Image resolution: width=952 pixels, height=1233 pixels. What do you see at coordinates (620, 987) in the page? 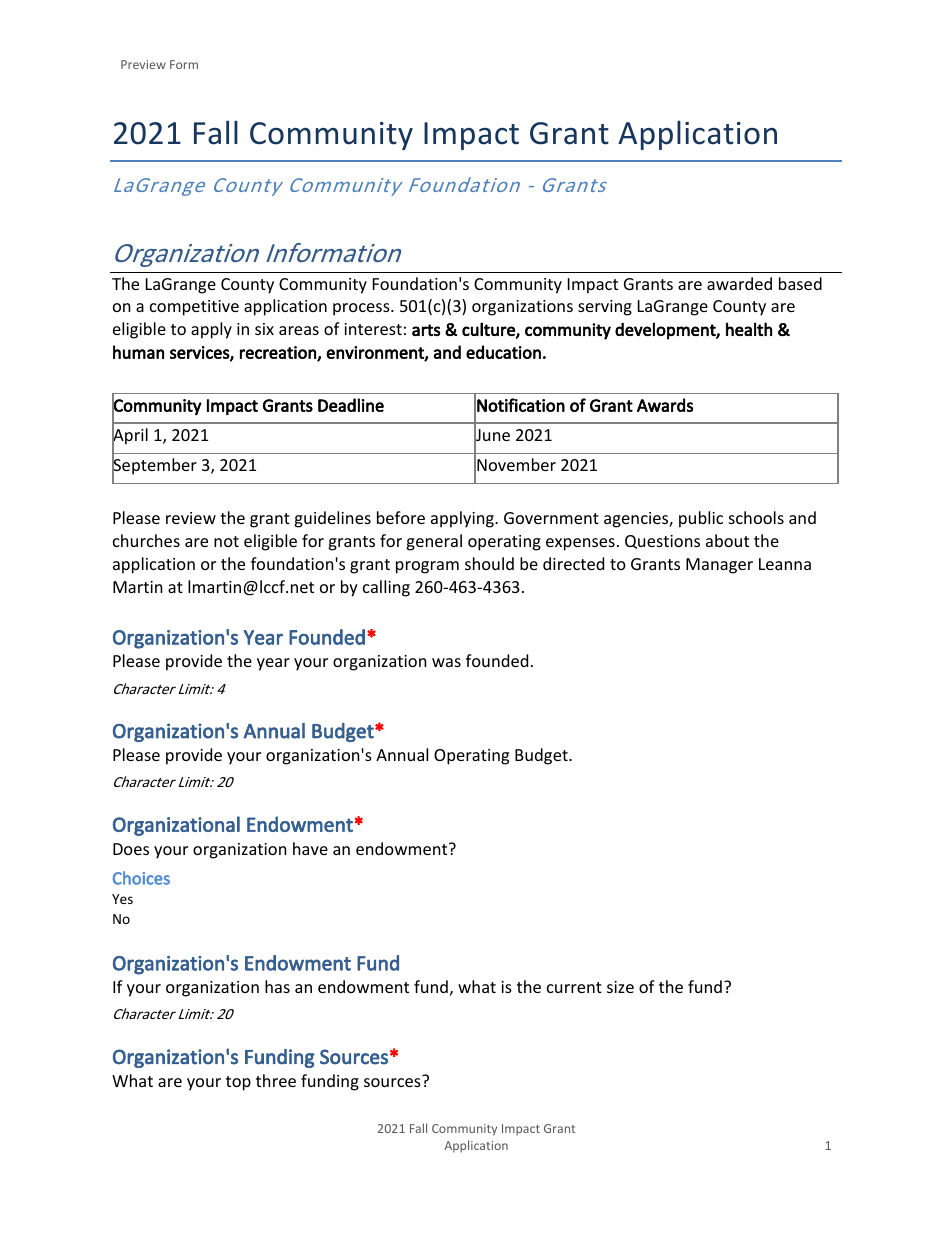
I see `size` at bounding box center [620, 987].
